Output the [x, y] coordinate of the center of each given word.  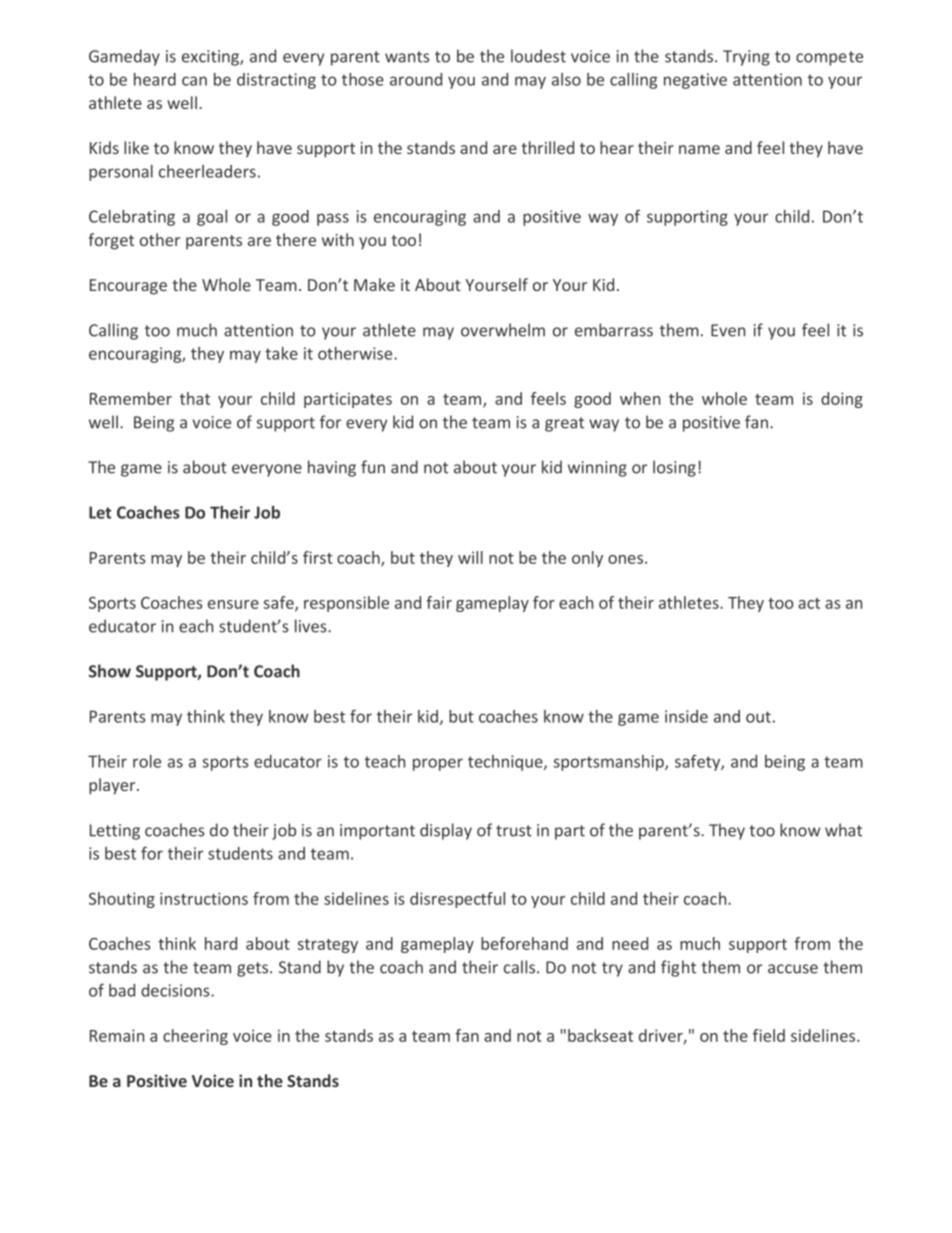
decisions [176, 990]
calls [521, 967]
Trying [746, 58]
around [416, 79]
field [769, 1035]
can [194, 81]
